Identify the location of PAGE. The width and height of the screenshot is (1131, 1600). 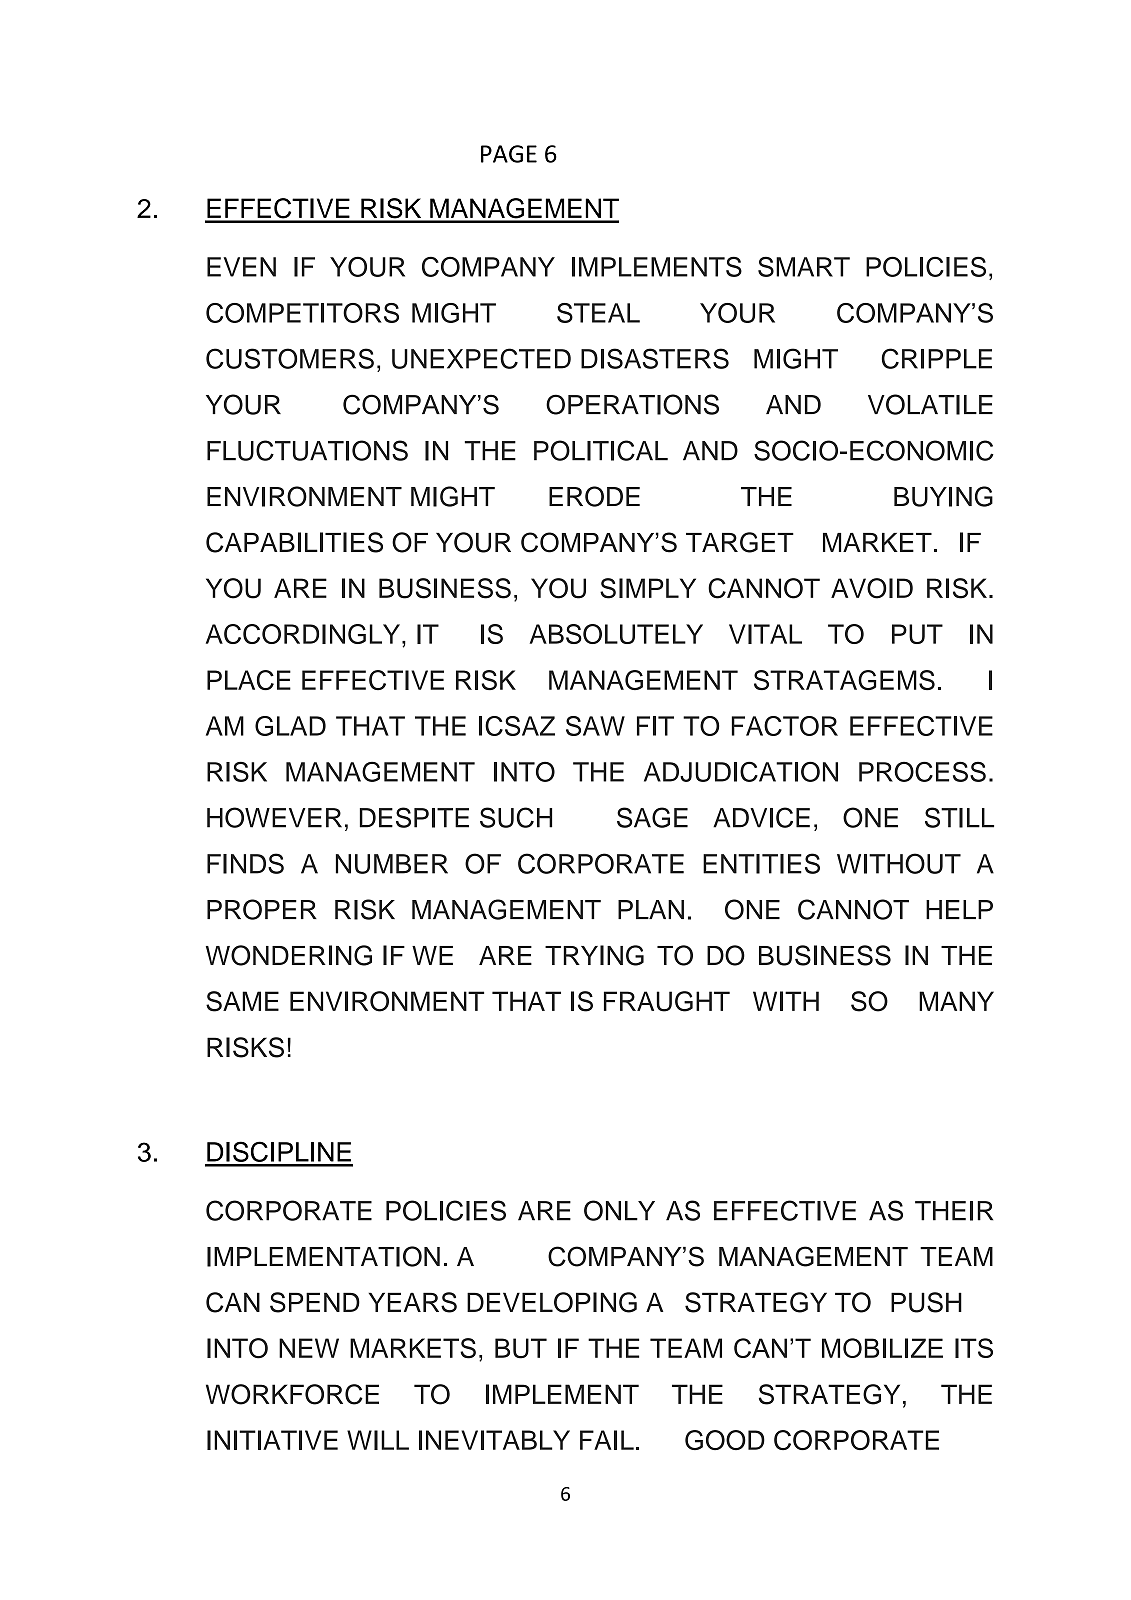
(509, 154).
